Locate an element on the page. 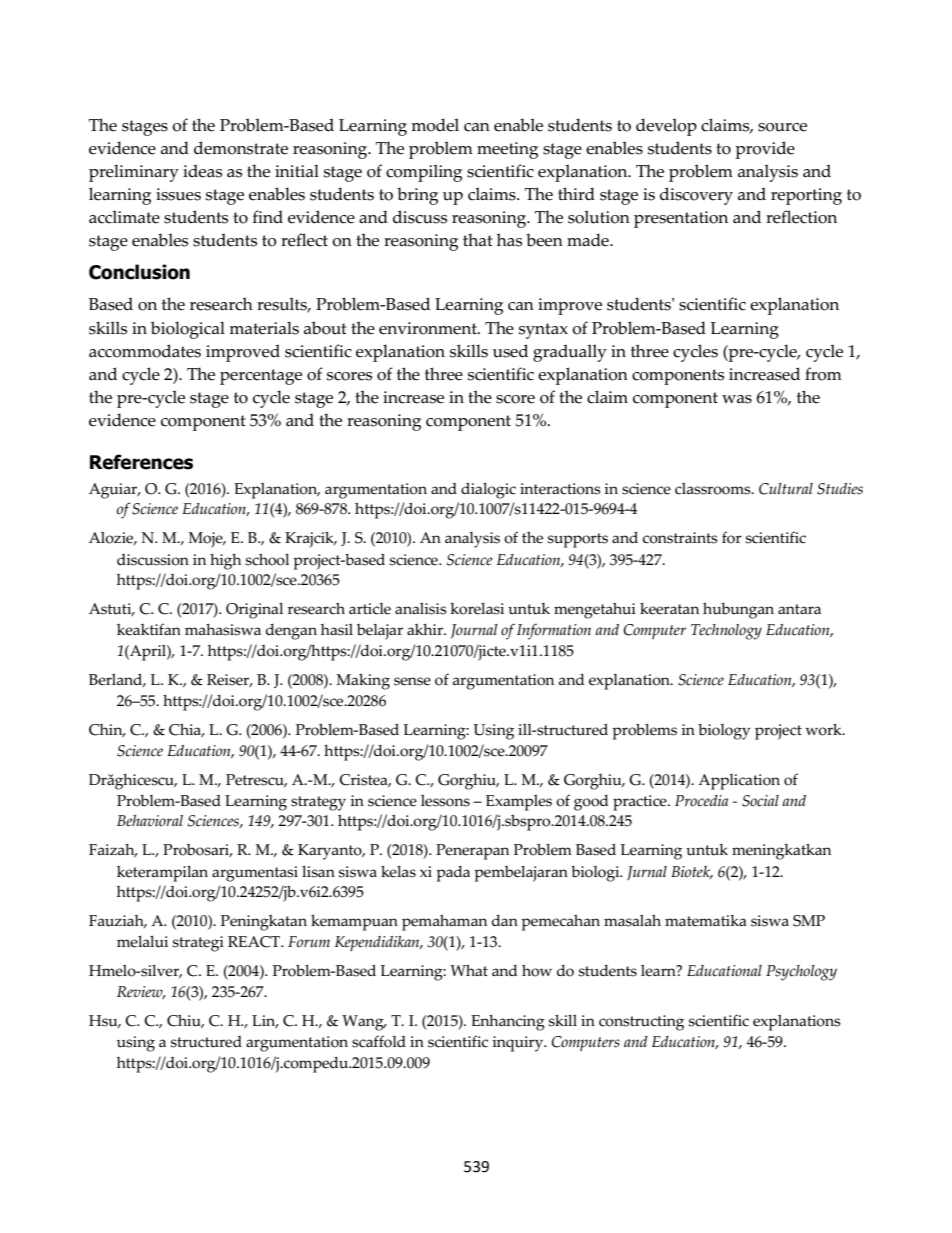 The width and height of the document is (952, 1233). meeting is located at coordinates (507, 150).
